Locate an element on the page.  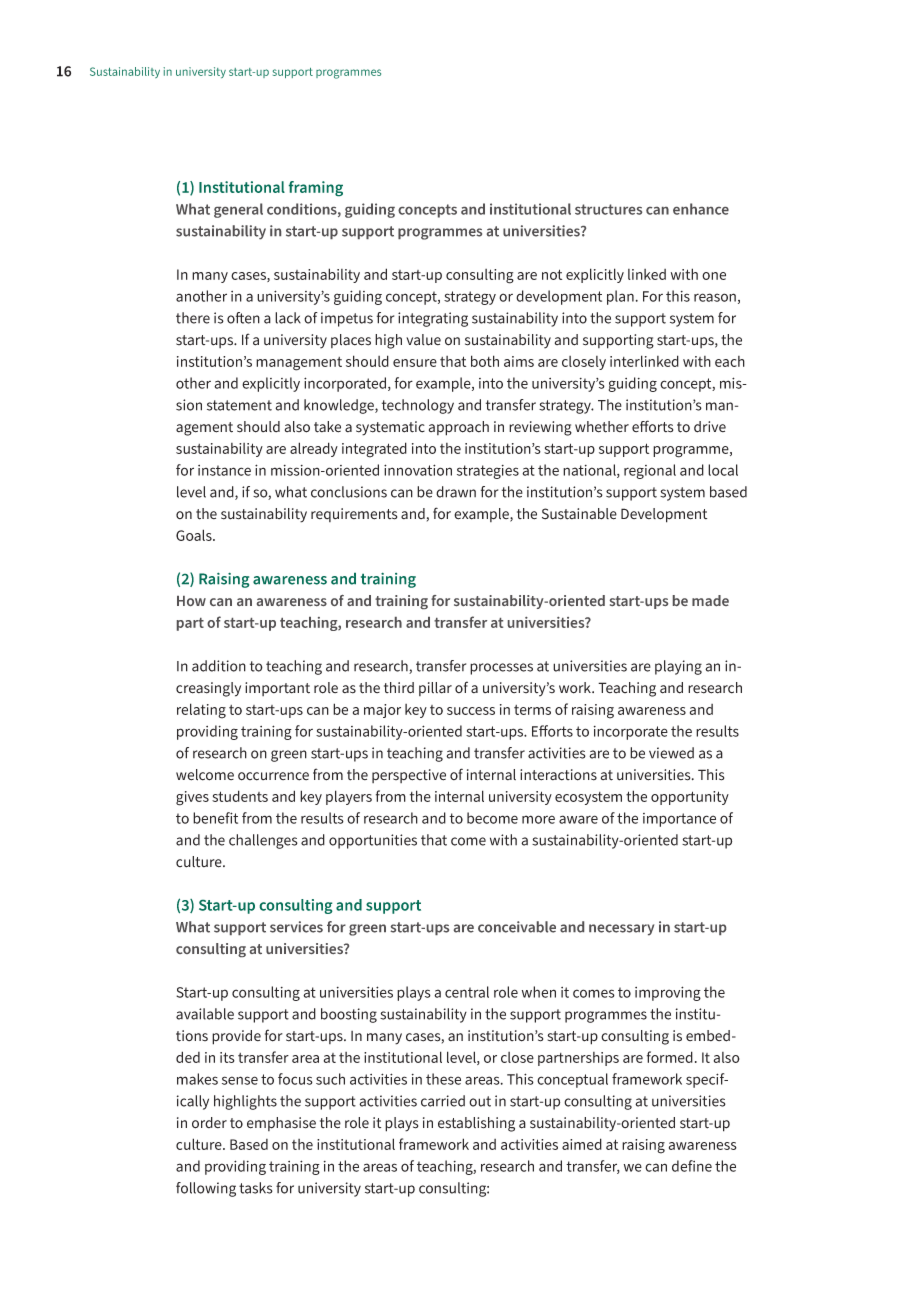
tasks is located at coordinates (256, 1188).
